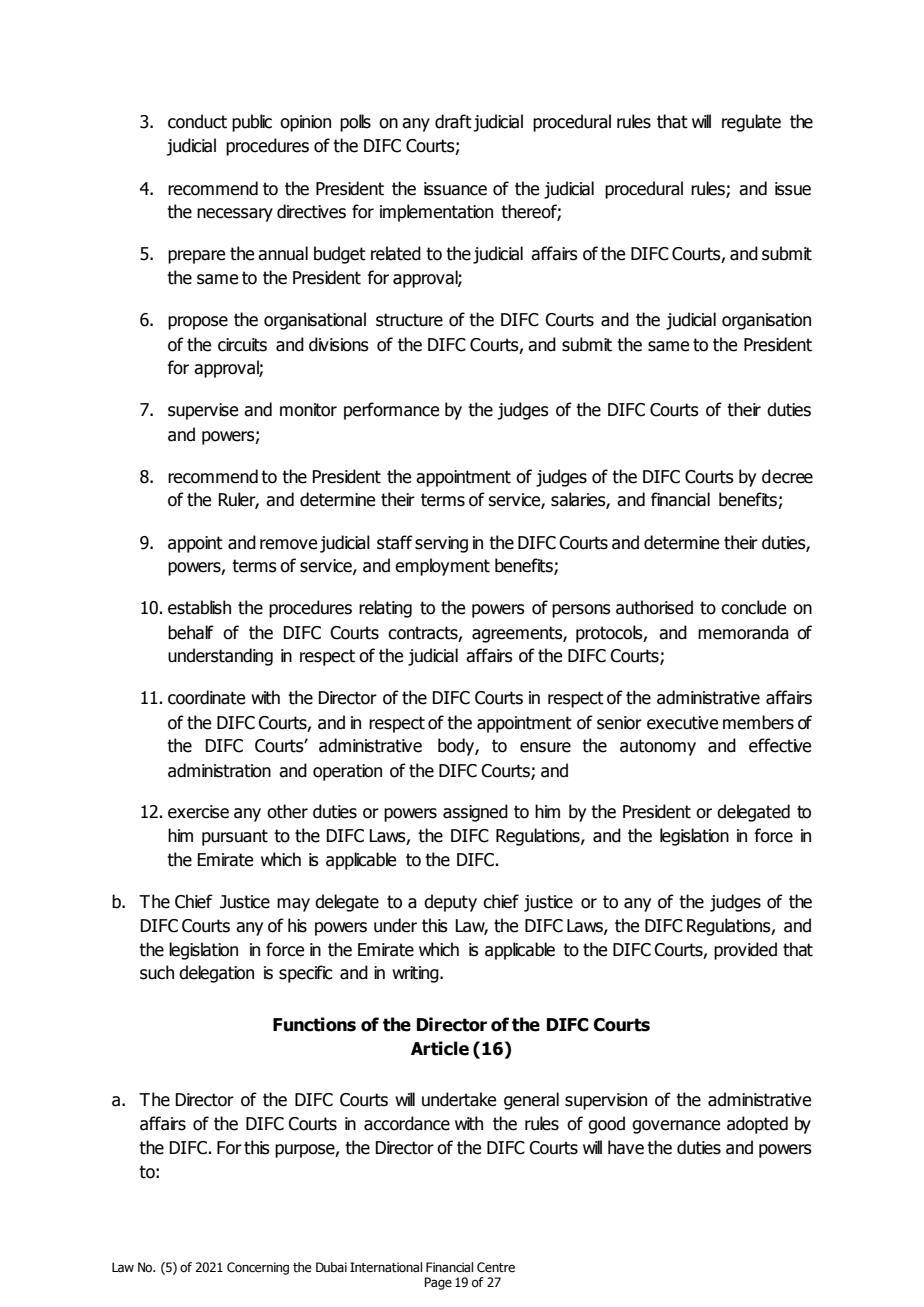  I want to click on deputy, so click(450, 903).
